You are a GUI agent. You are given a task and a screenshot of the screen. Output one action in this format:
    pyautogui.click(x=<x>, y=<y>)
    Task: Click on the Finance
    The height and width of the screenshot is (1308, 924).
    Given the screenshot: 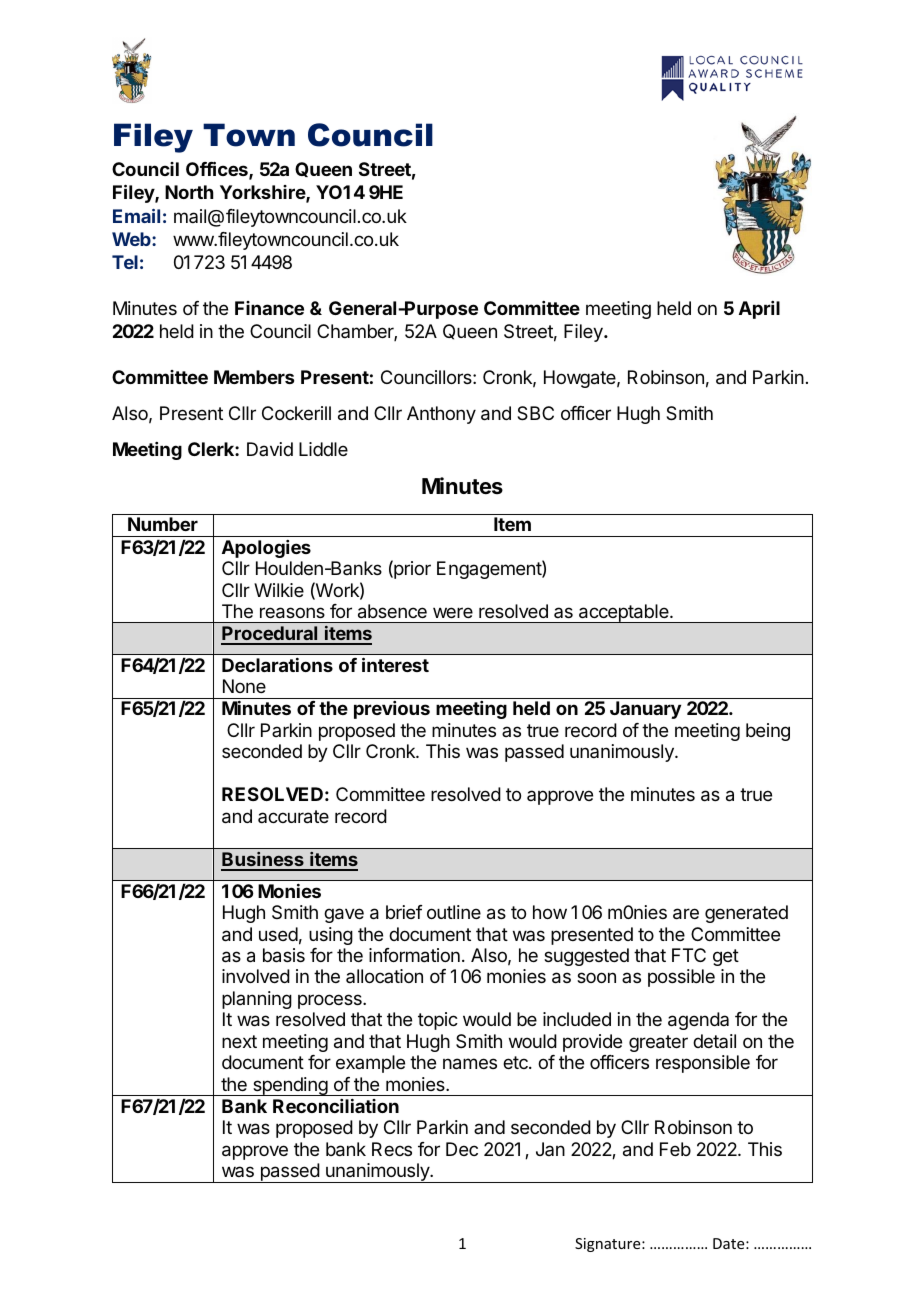 What is the action you would take?
    pyautogui.click(x=269, y=308)
